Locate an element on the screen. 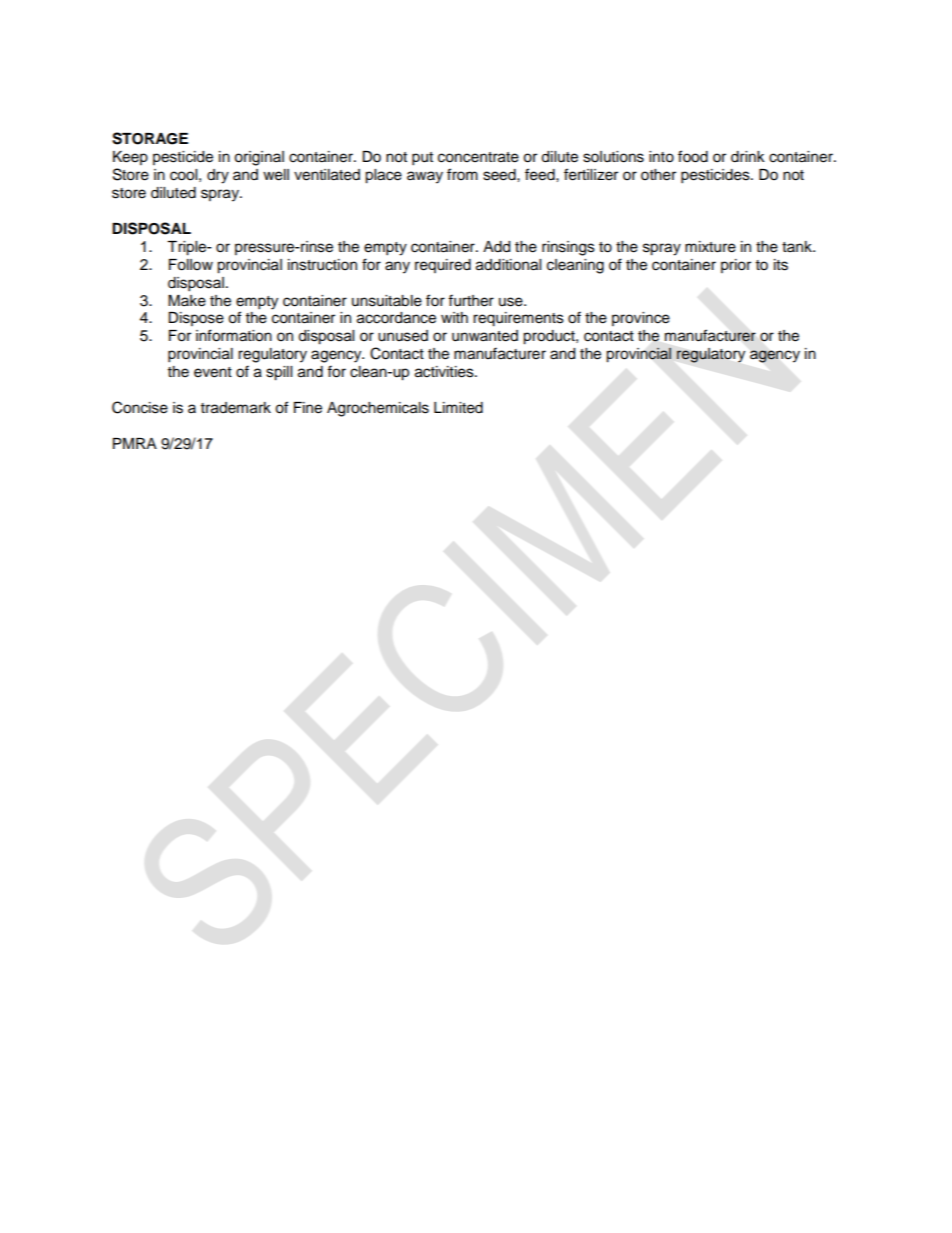 The image size is (952, 1233). prior is located at coordinates (736, 266).
